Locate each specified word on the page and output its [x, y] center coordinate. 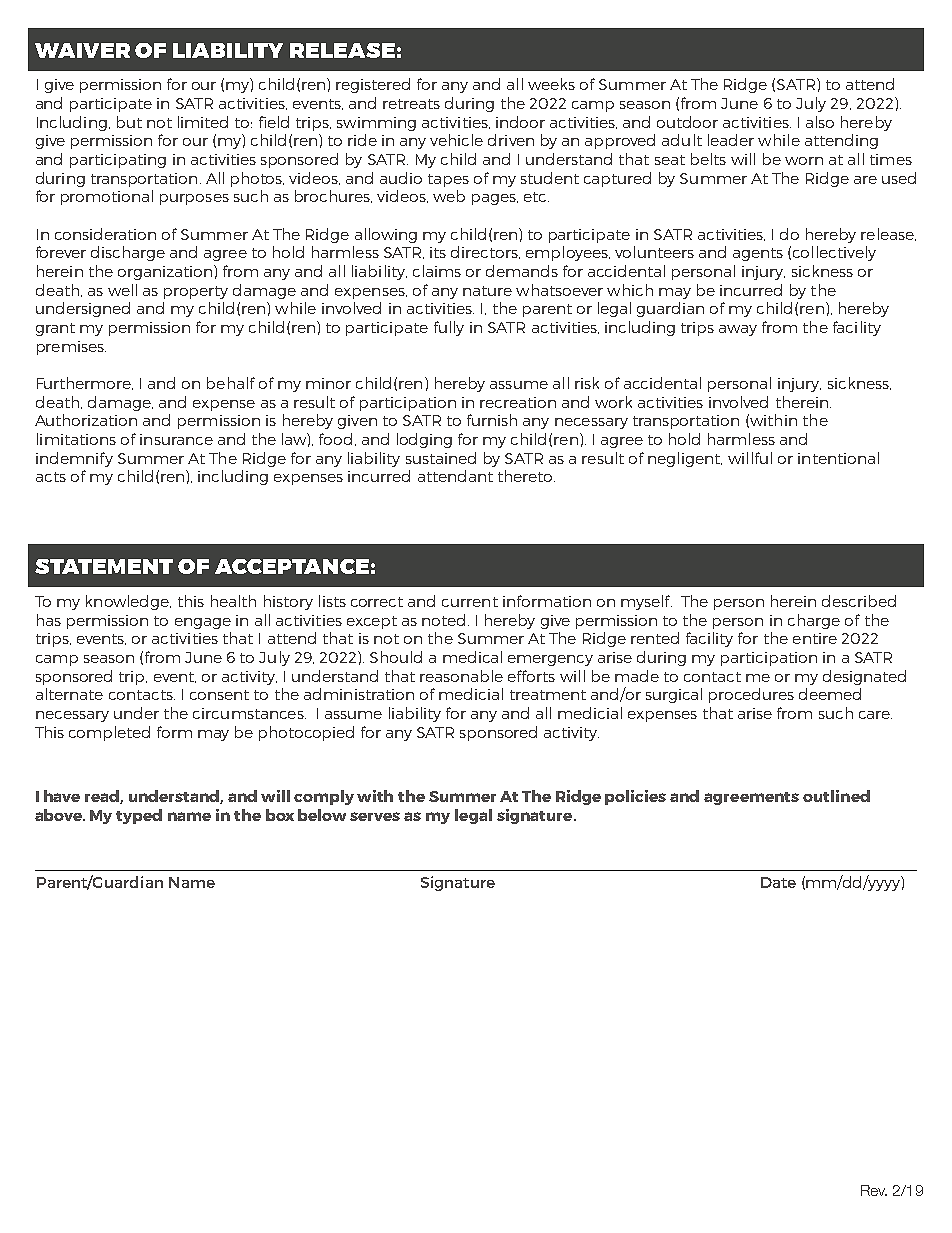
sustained [441, 458]
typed [139, 816]
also [820, 122]
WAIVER [82, 50]
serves [375, 816]
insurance [176, 439]
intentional [838, 458]
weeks [551, 84]
